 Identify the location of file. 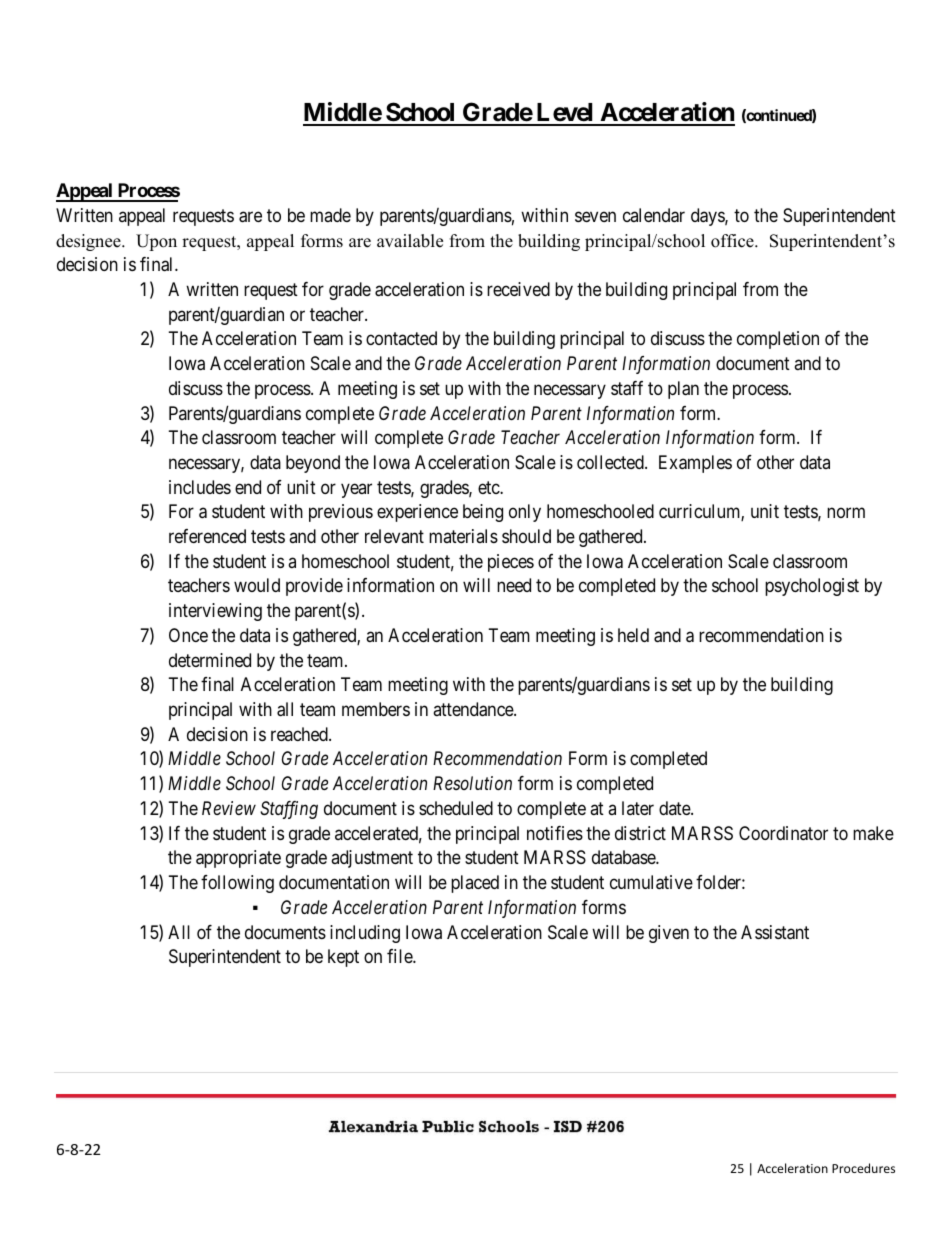
(400, 956).
